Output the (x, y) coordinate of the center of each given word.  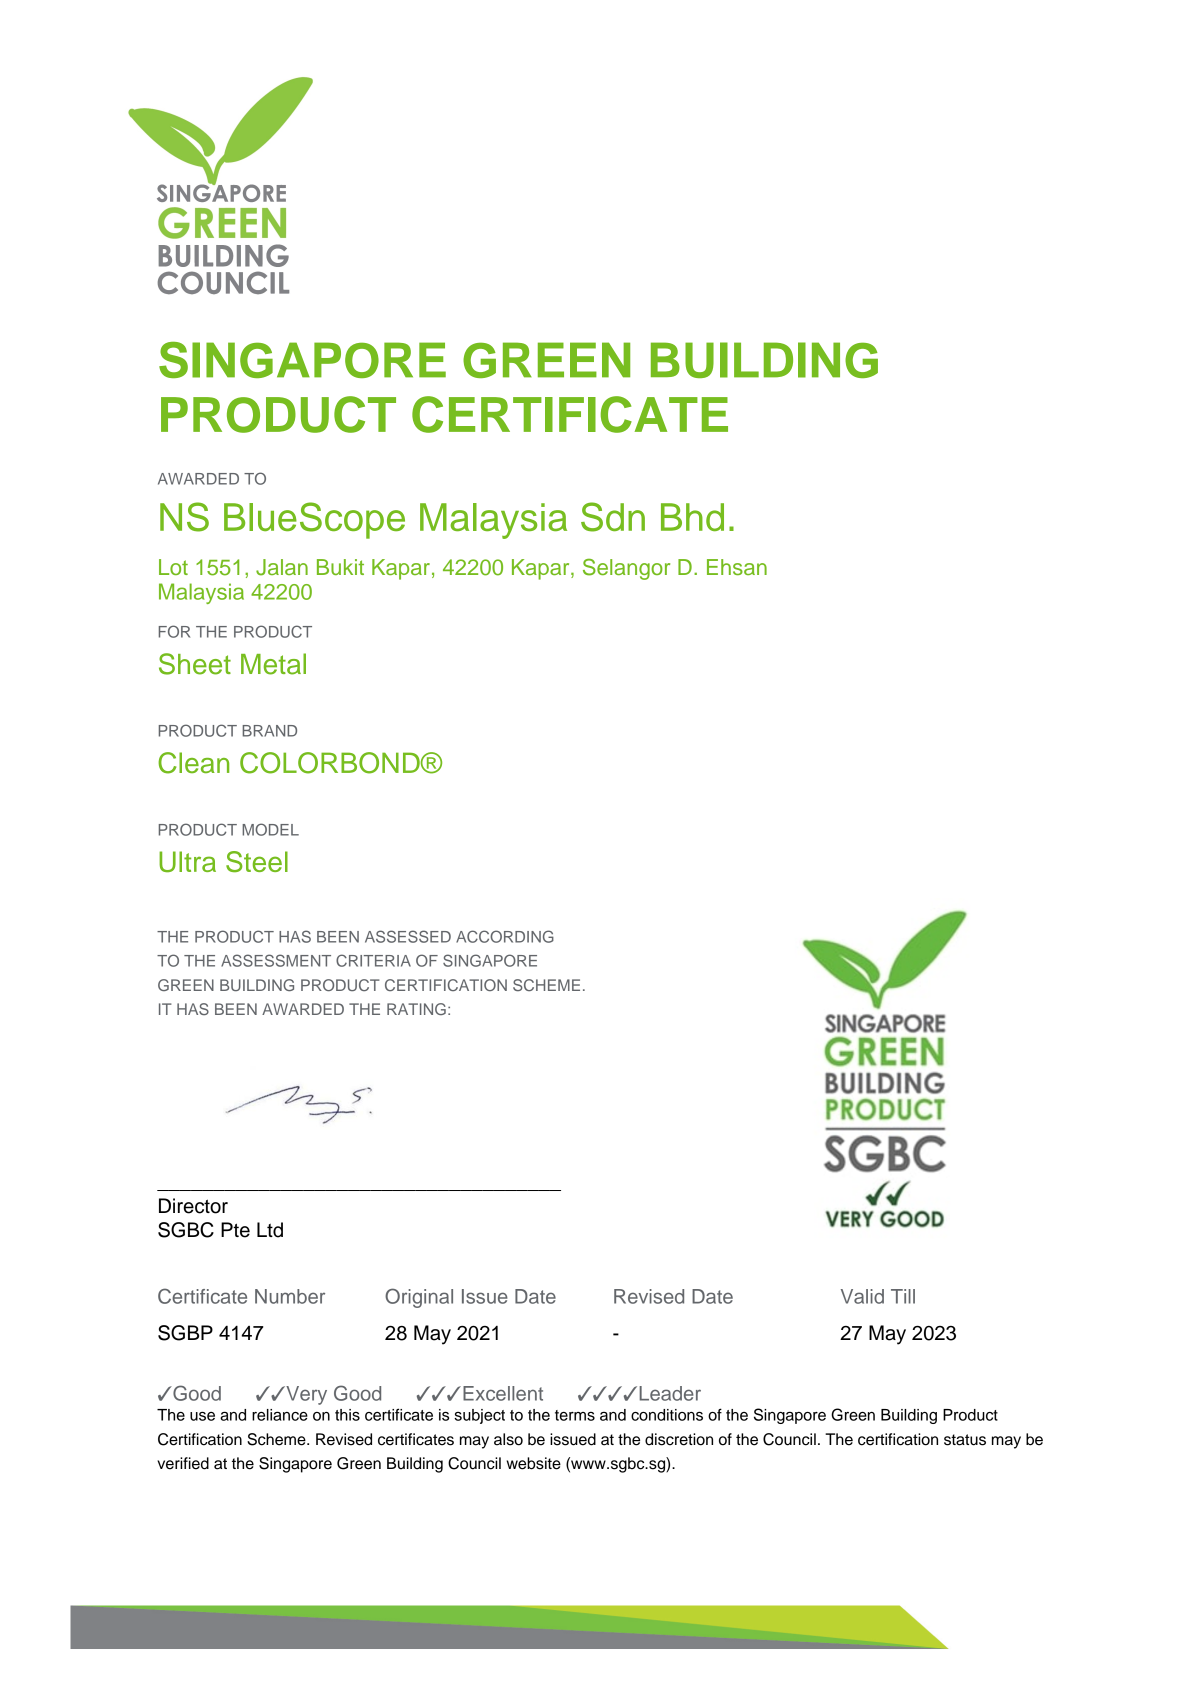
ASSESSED (408, 936)
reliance (280, 1415)
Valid (862, 1296)
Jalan (282, 567)
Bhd (692, 517)
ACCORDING (505, 936)
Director (193, 1206)
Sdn (613, 517)
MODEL (270, 829)
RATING (416, 1009)
